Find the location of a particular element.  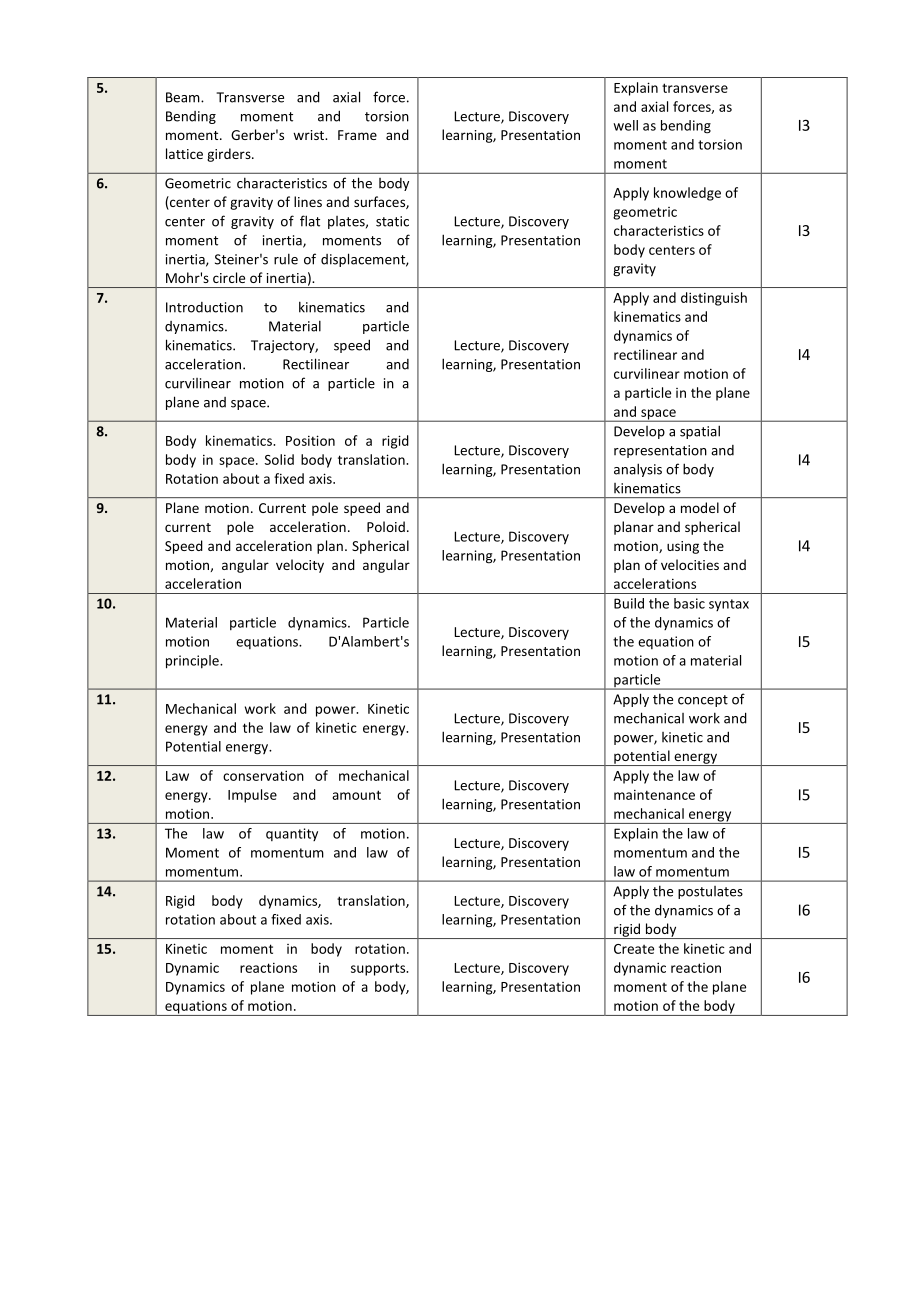

concept is located at coordinates (703, 701).
